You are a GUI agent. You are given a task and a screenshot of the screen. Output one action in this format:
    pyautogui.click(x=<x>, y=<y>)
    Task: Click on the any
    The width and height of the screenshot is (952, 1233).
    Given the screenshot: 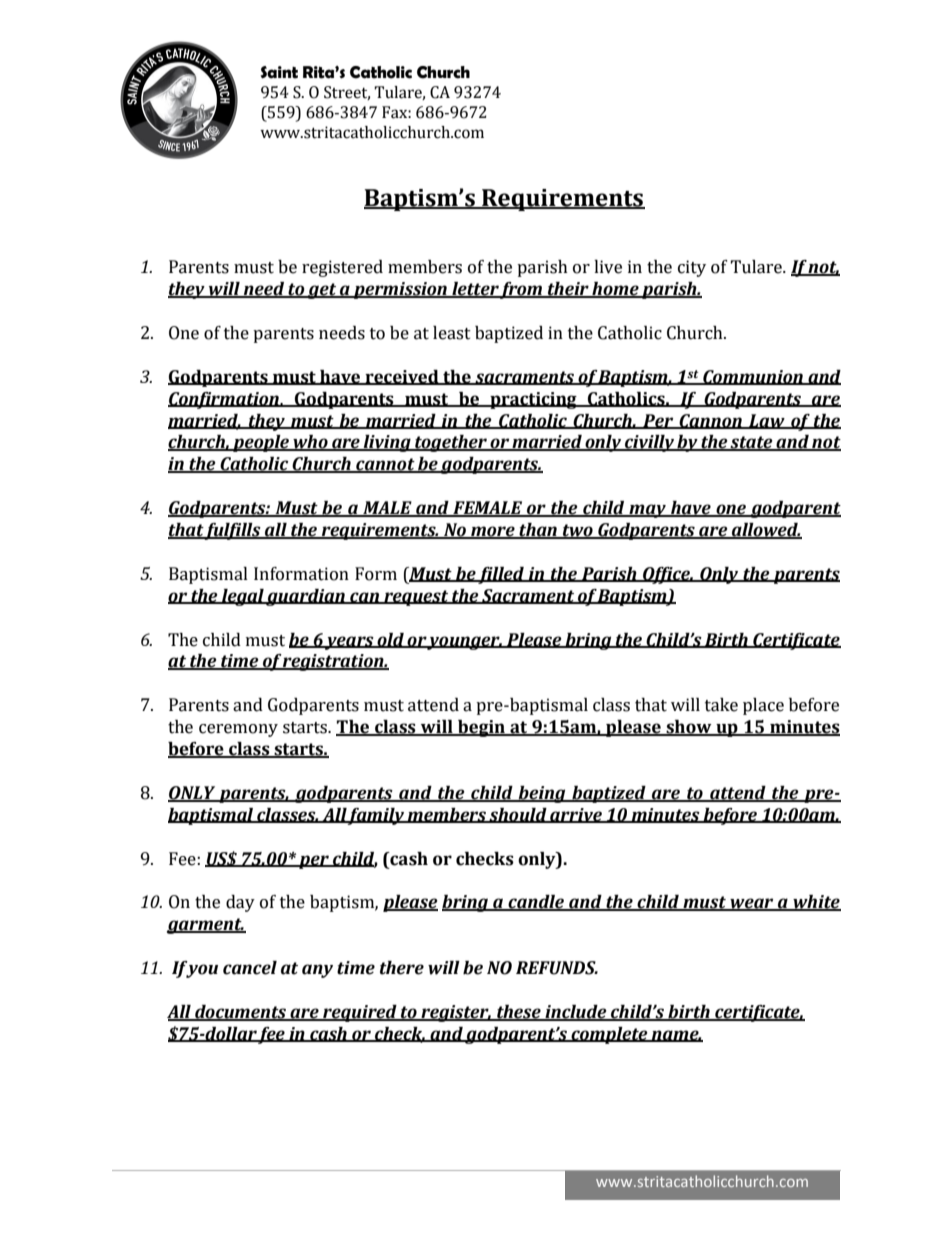 What is the action you would take?
    pyautogui.click(x=317, y=971)
